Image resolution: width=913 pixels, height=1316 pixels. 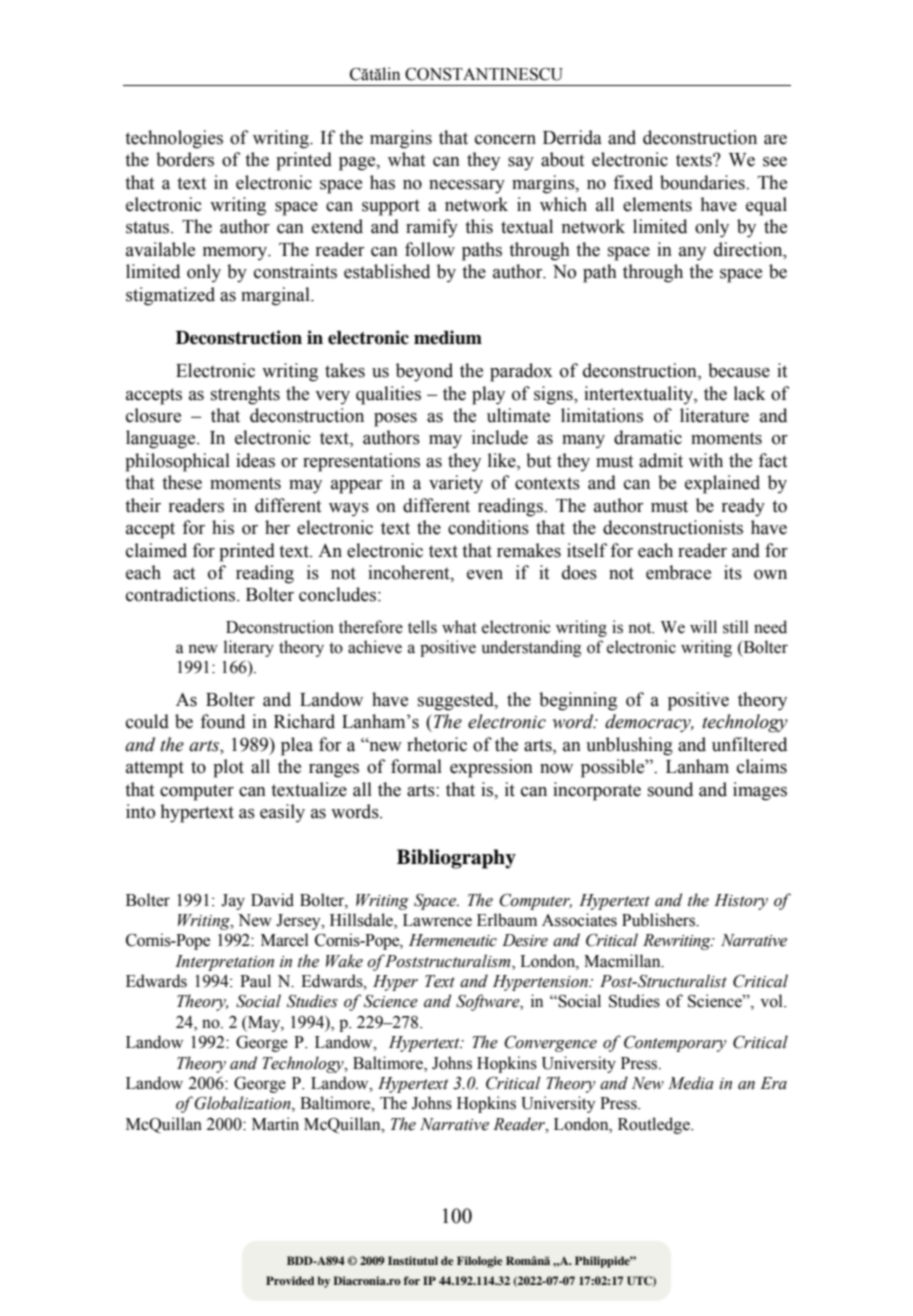 What do you see at coordinates (706, 460) in the document?
I see `with` at bounding box center [706, 460].
